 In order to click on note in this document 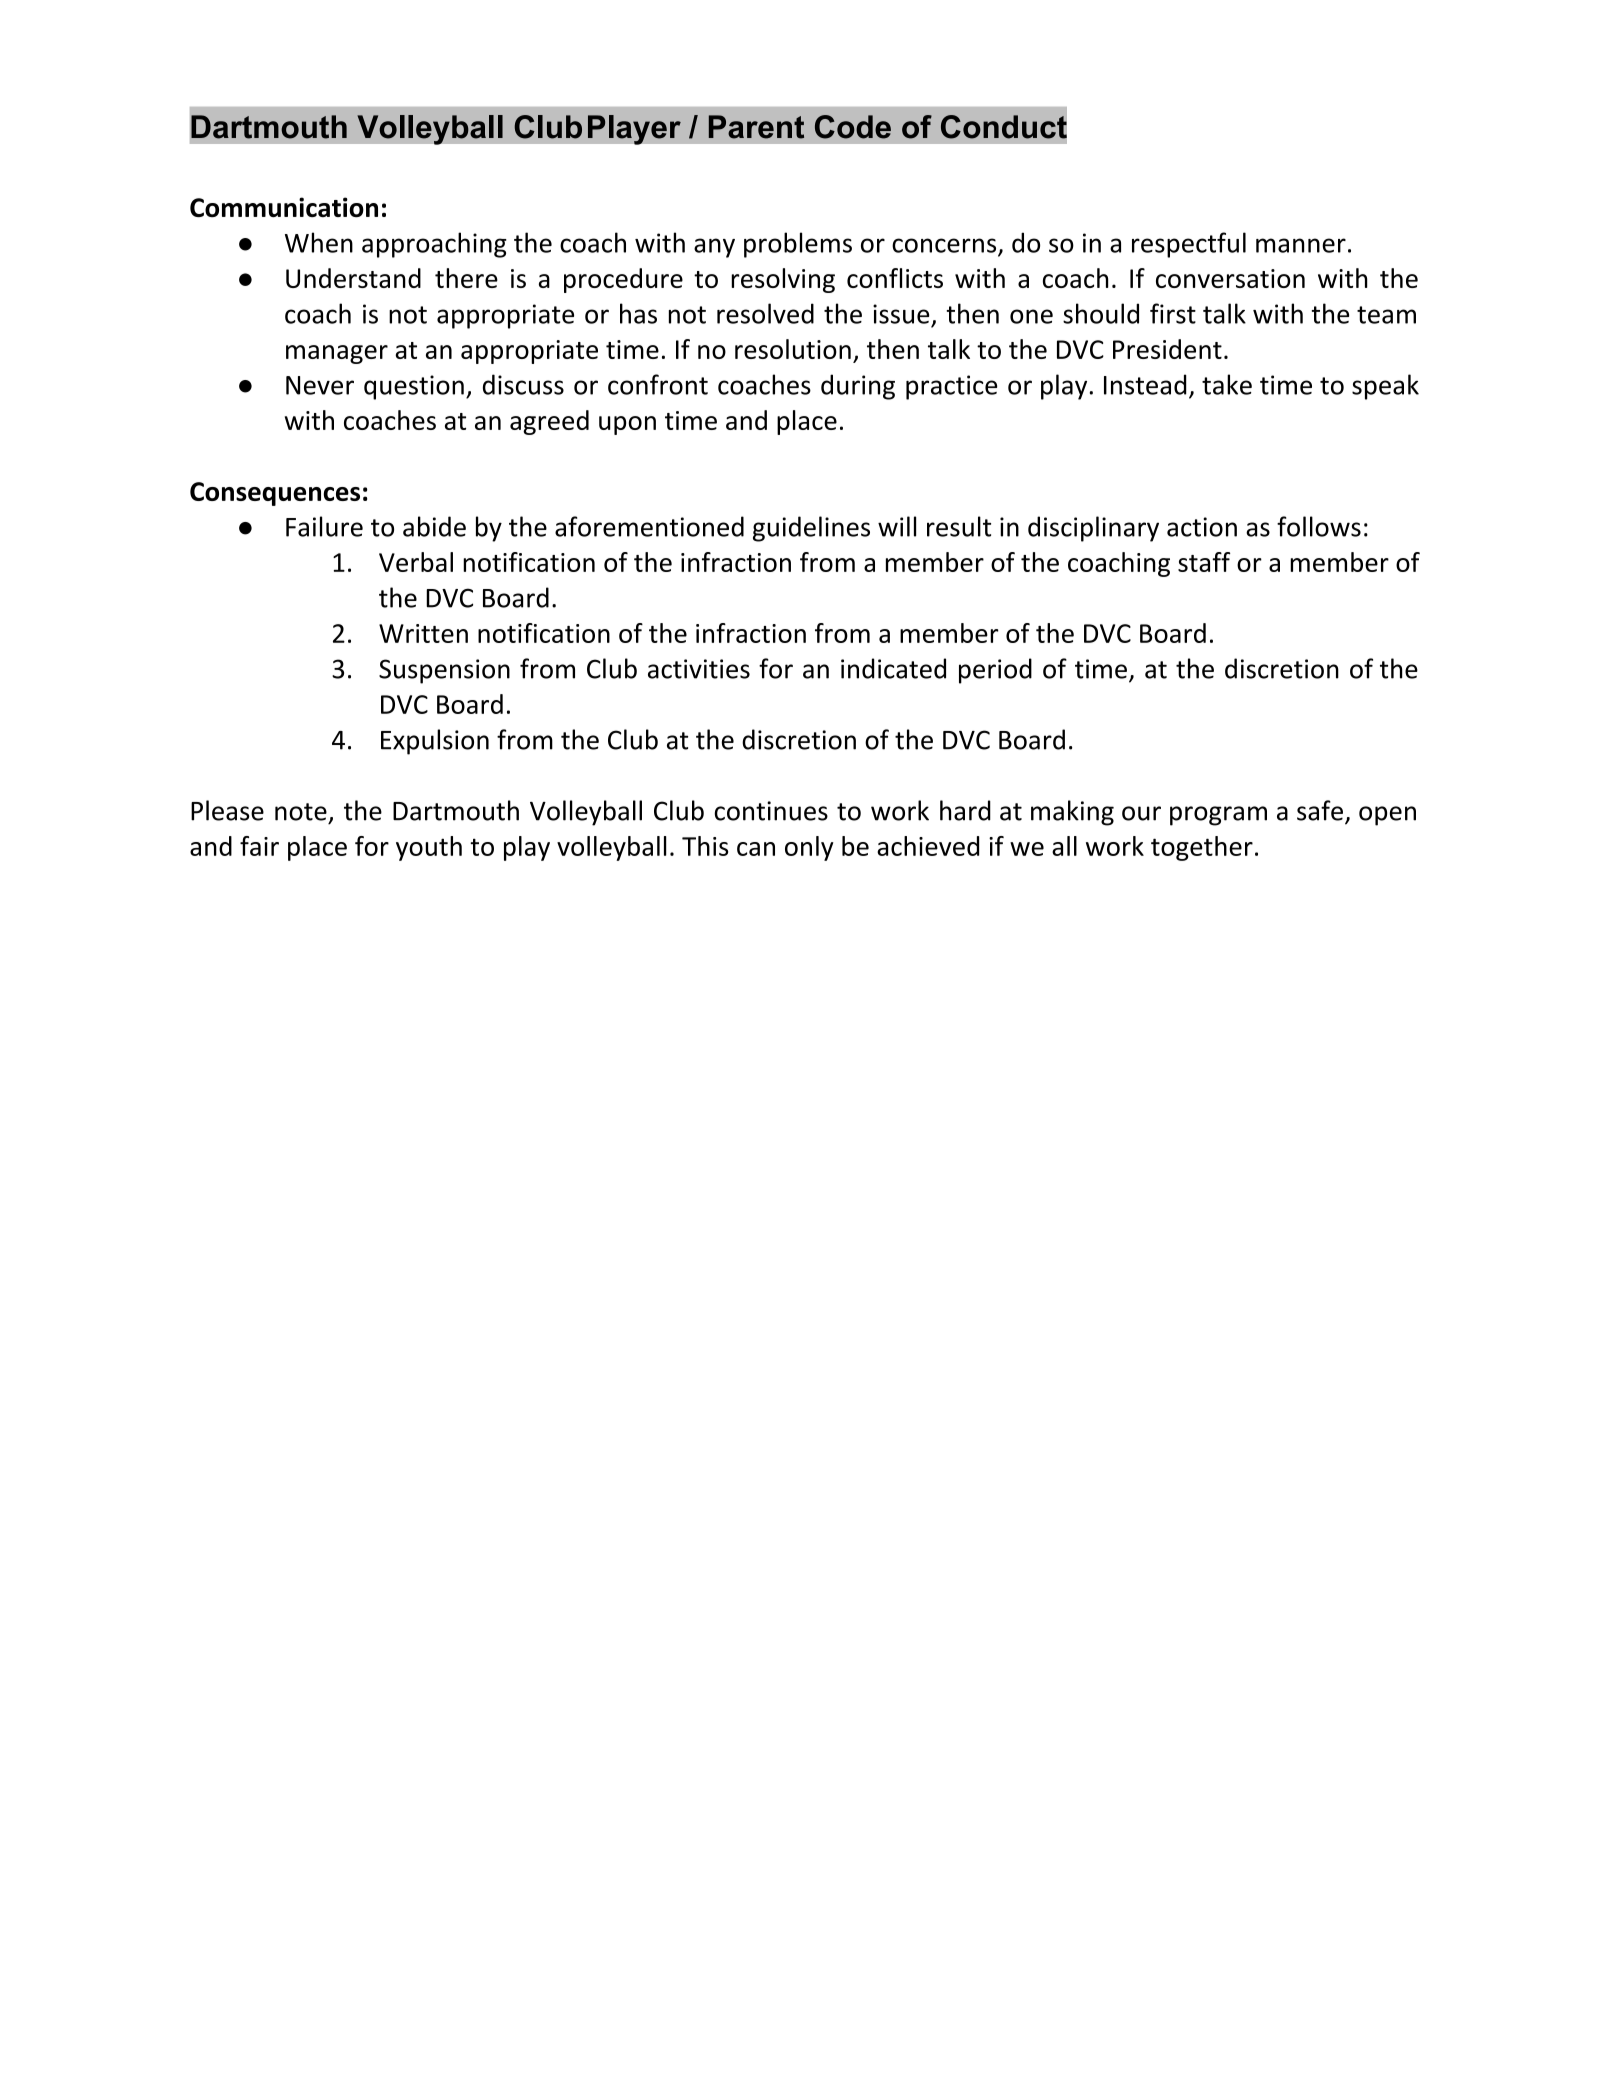, I will do `click(301, 812)`.
